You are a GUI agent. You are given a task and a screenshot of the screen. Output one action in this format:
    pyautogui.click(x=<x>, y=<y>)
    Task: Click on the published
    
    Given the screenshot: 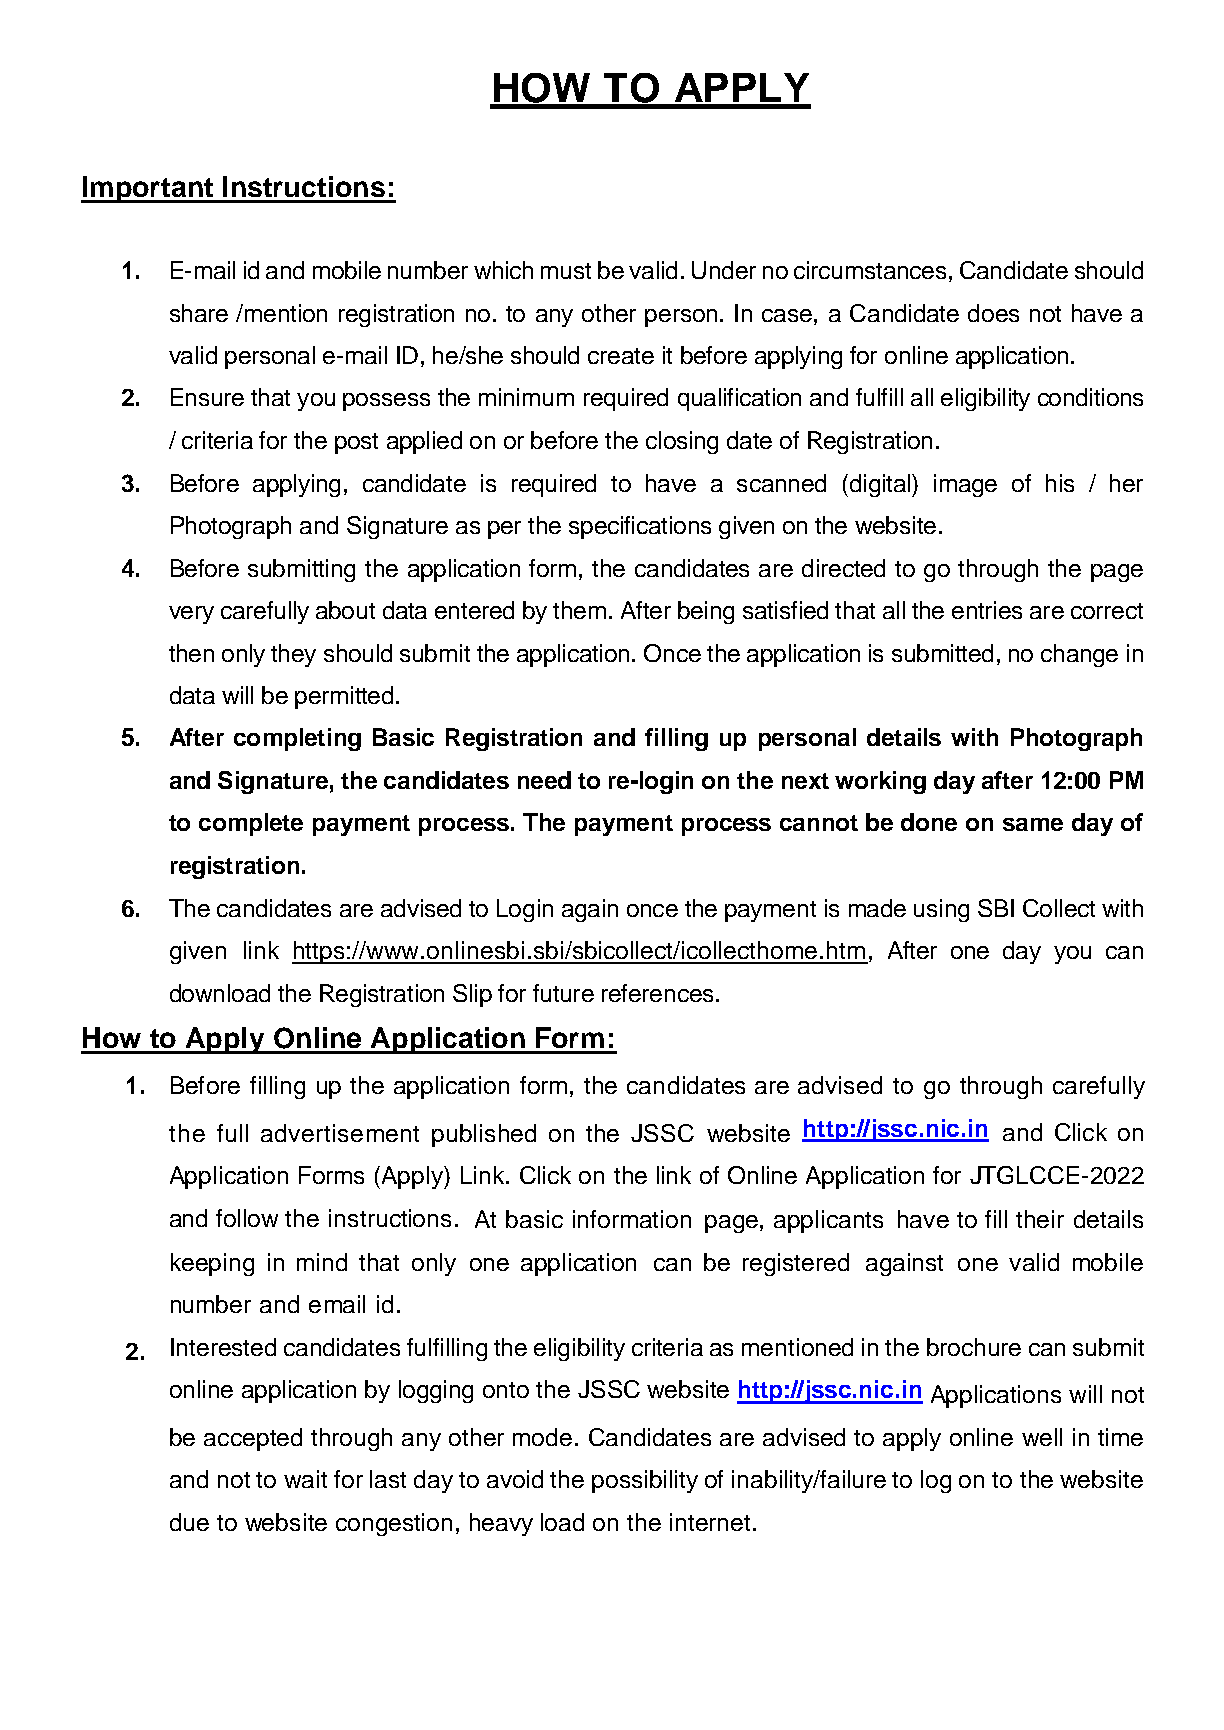 What is the action you would take?
    pyautogui.click(x=484, y=1135)
